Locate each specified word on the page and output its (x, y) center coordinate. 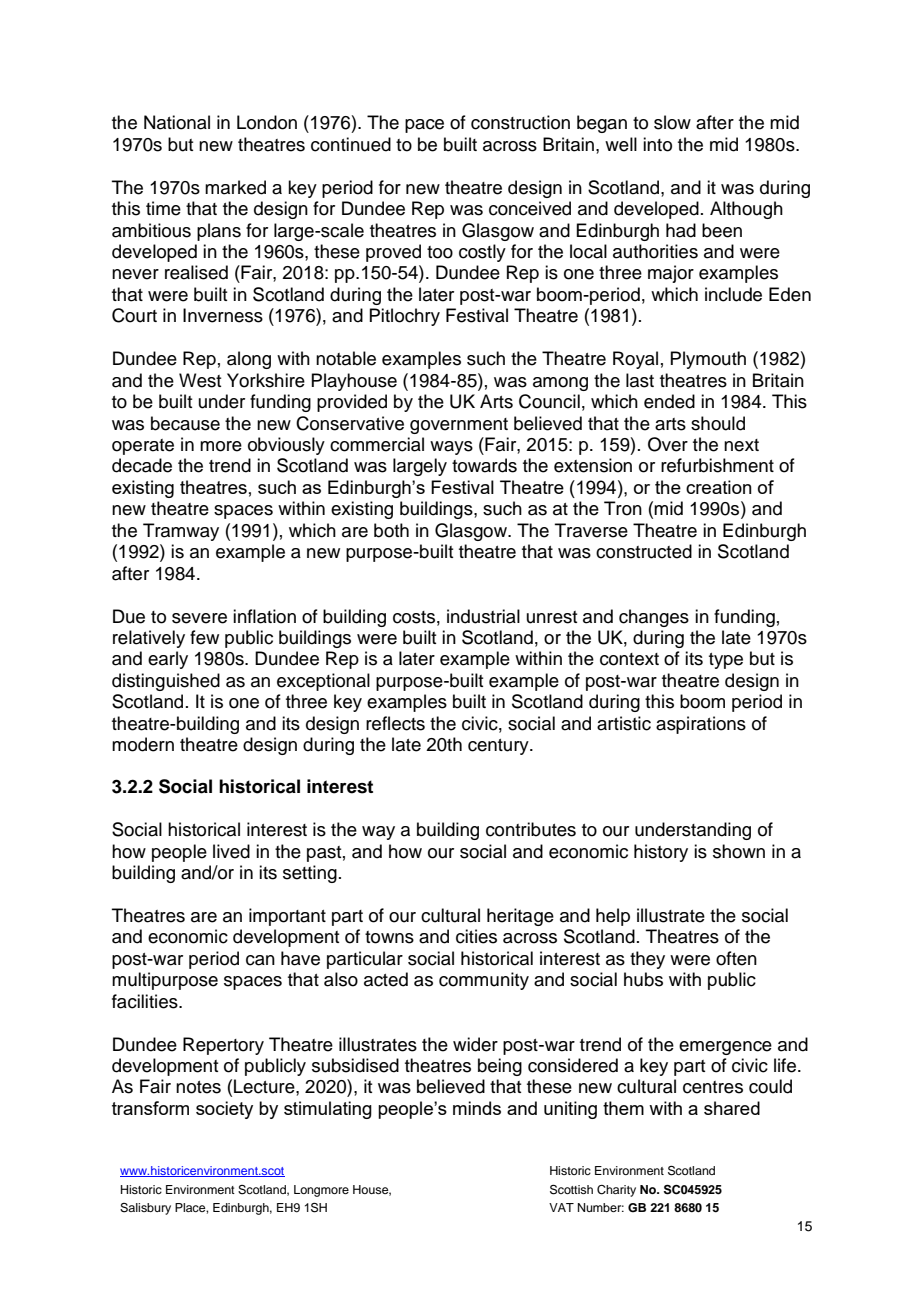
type (726, 661)
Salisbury (145, 1209)
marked (235, 187)
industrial (483, 616)
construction (520, 122)
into (657, 144)
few (204, 637)
